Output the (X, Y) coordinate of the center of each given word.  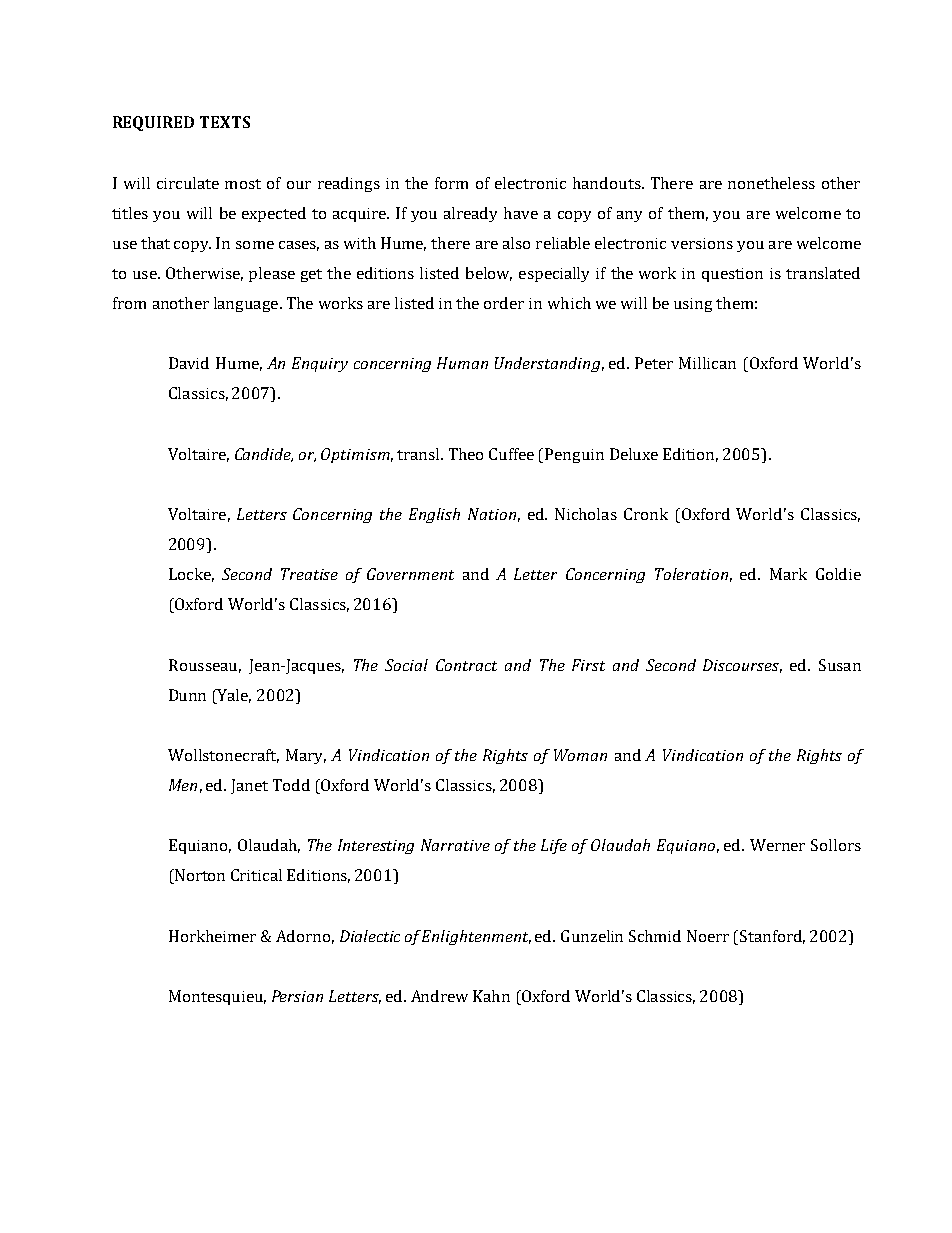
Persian (297, 996)
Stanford (772, 937)
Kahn (491, 996)
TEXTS (225, 122)
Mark (788, 574)
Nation (492, 514)
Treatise (309, 574)
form (451, 183)
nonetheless (771, 183)
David (189, 363)
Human (462, 363)
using (693, 305)
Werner (777, 845)
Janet (249, 786)
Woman (580, 755)
